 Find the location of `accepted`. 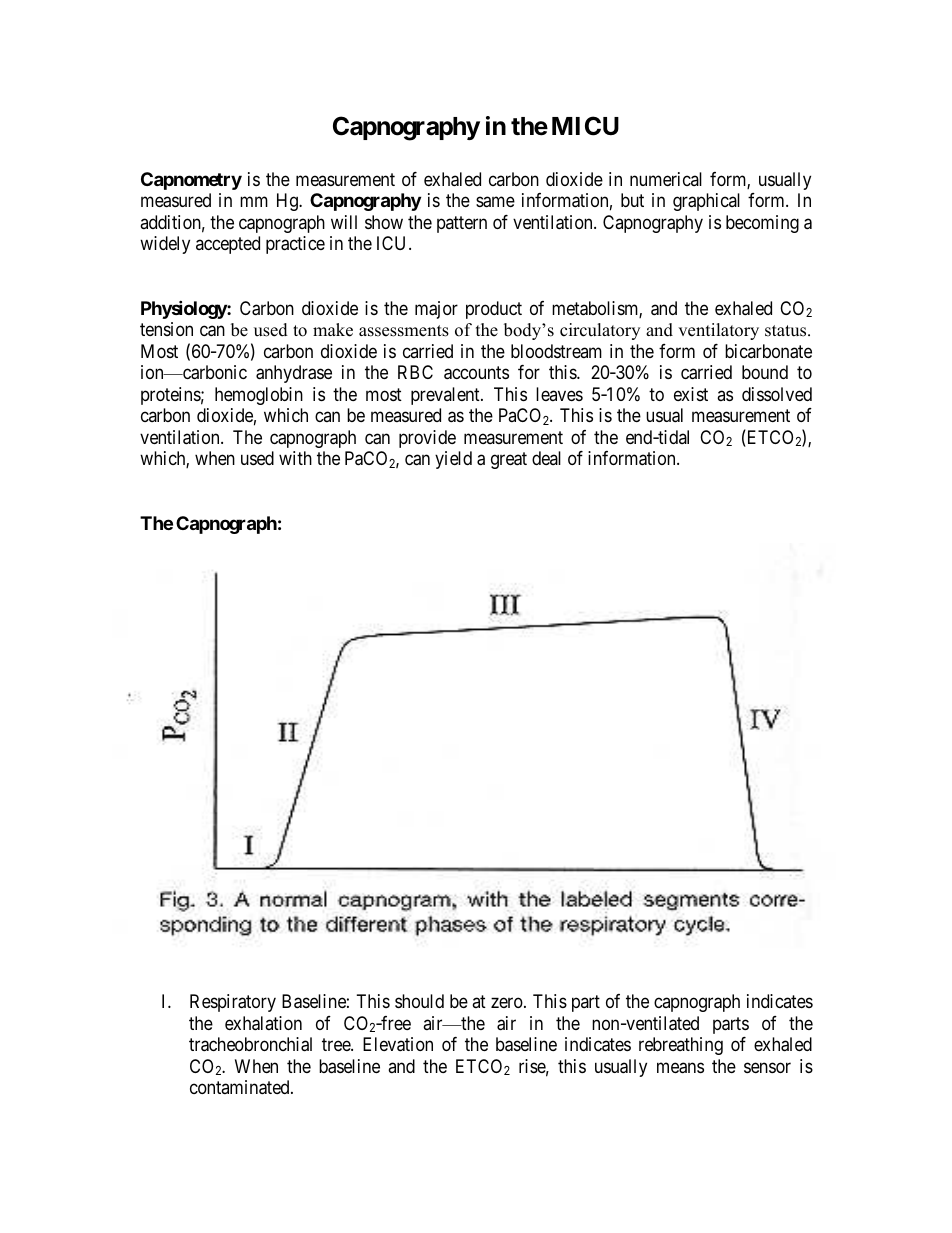

accepted is located at coordinates (228, 245).
